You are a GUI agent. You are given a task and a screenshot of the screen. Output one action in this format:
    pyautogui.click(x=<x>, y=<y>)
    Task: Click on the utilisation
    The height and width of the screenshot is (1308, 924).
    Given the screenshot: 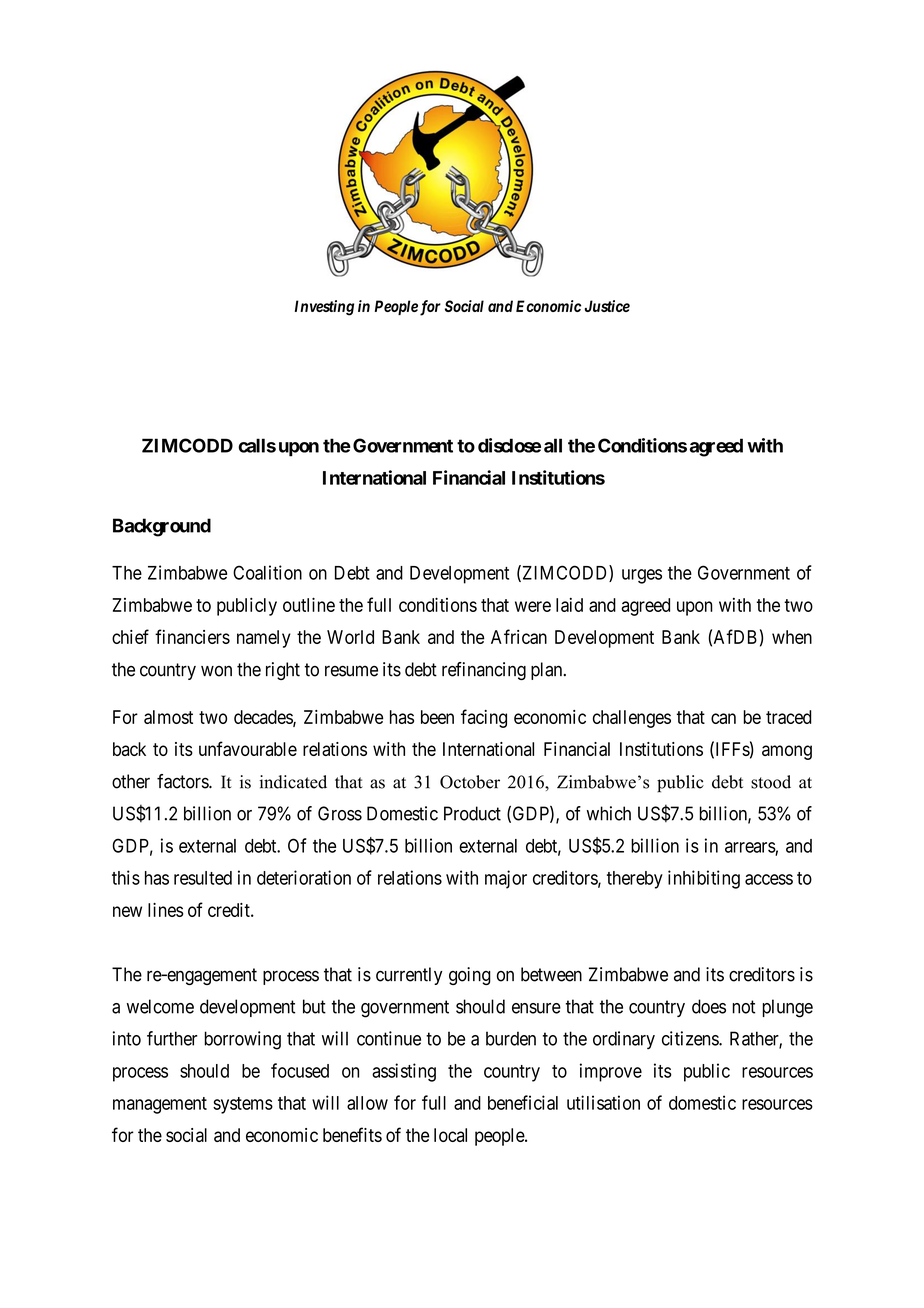 What is the action you would take?
    pyautogui.click(x=603, y=1102)
